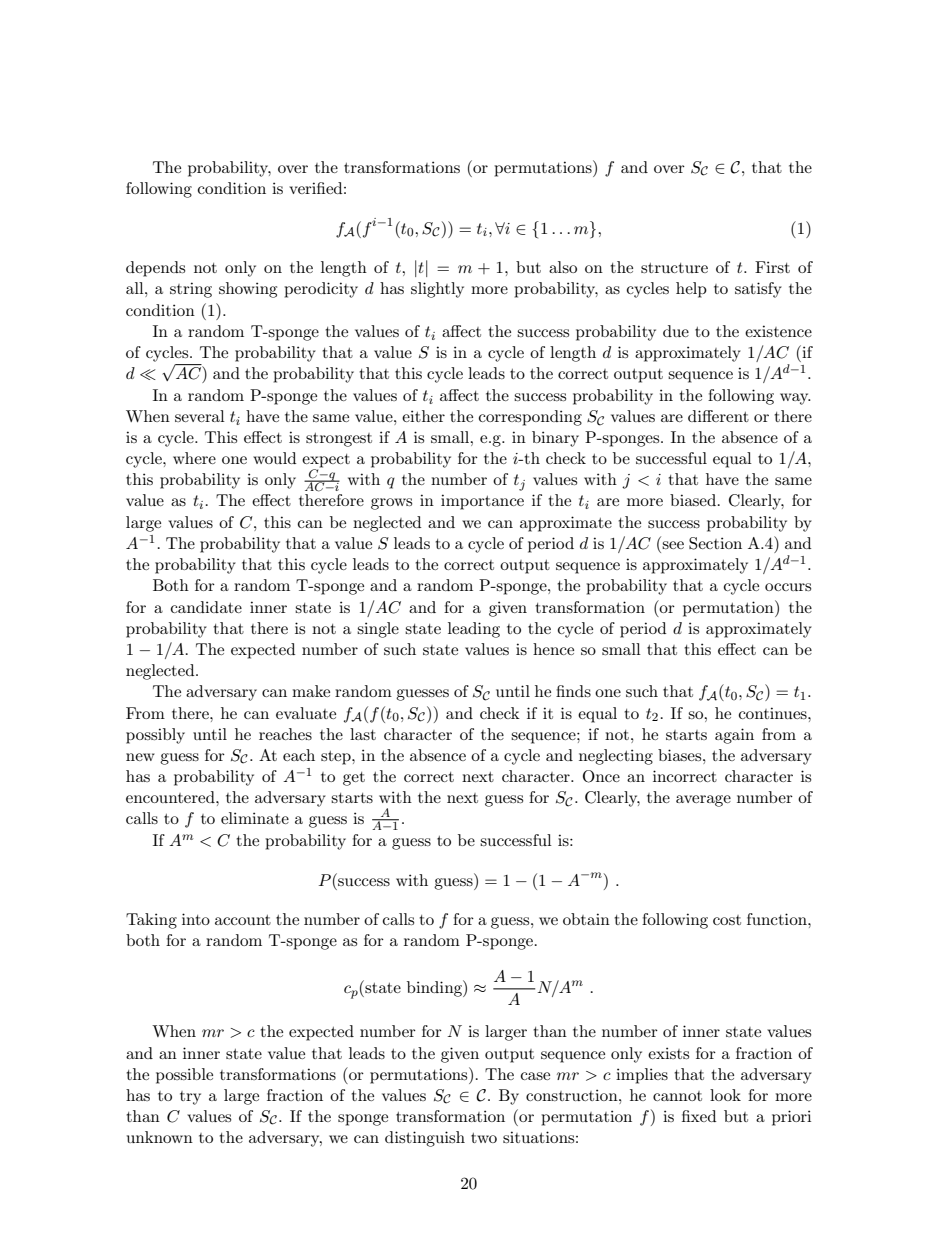 The image size is (952, 1233). What do you see at coordinates (788, 587) in the screenshot?
I see `occurs` at bounding box center [788, 587].
